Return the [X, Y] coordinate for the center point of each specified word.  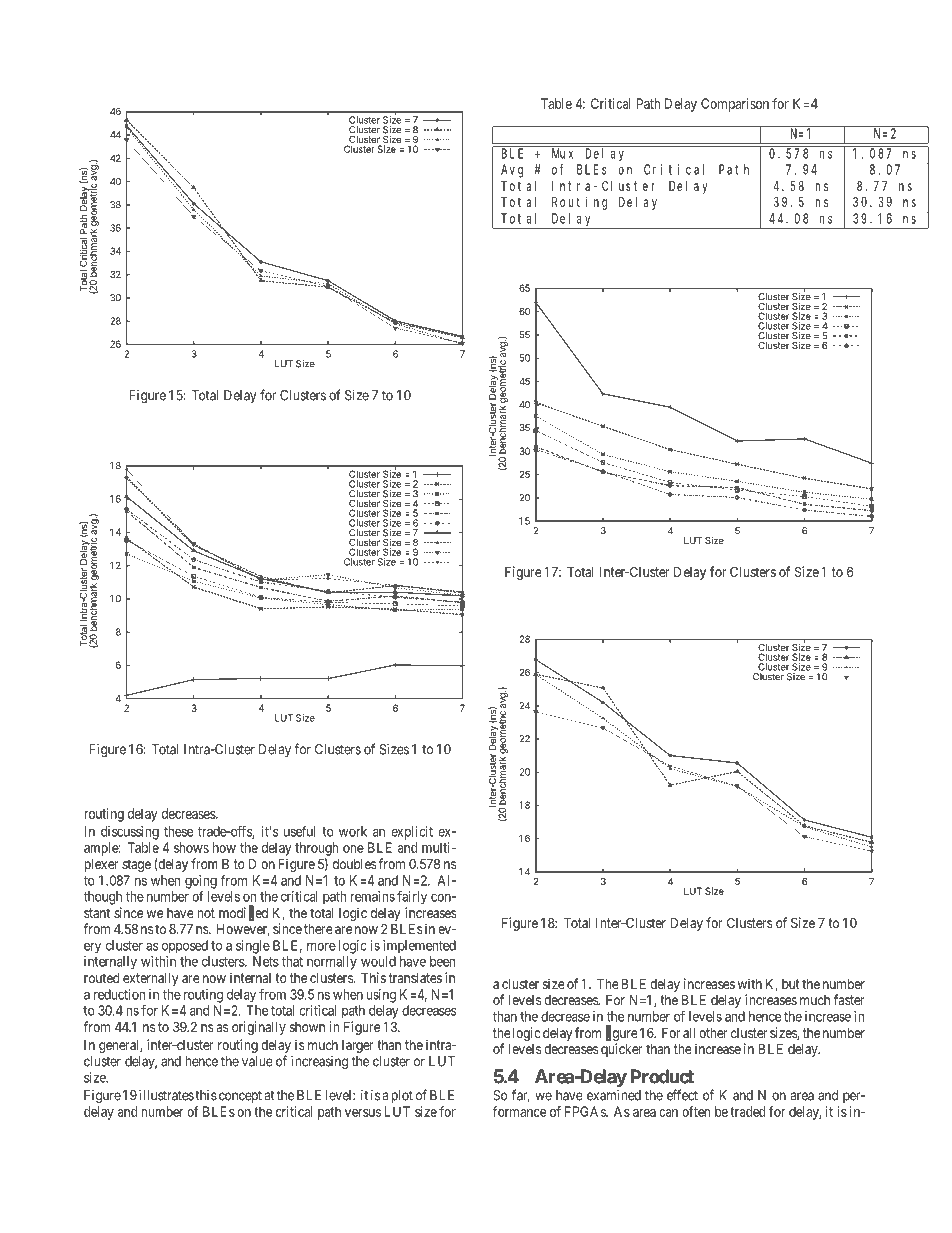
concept [239, 1097]
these [178, 831]
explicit [412, 833]
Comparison [735, 105]
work [353, 831]
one [353, 849]
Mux [562, 153]
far [520, 1096]
